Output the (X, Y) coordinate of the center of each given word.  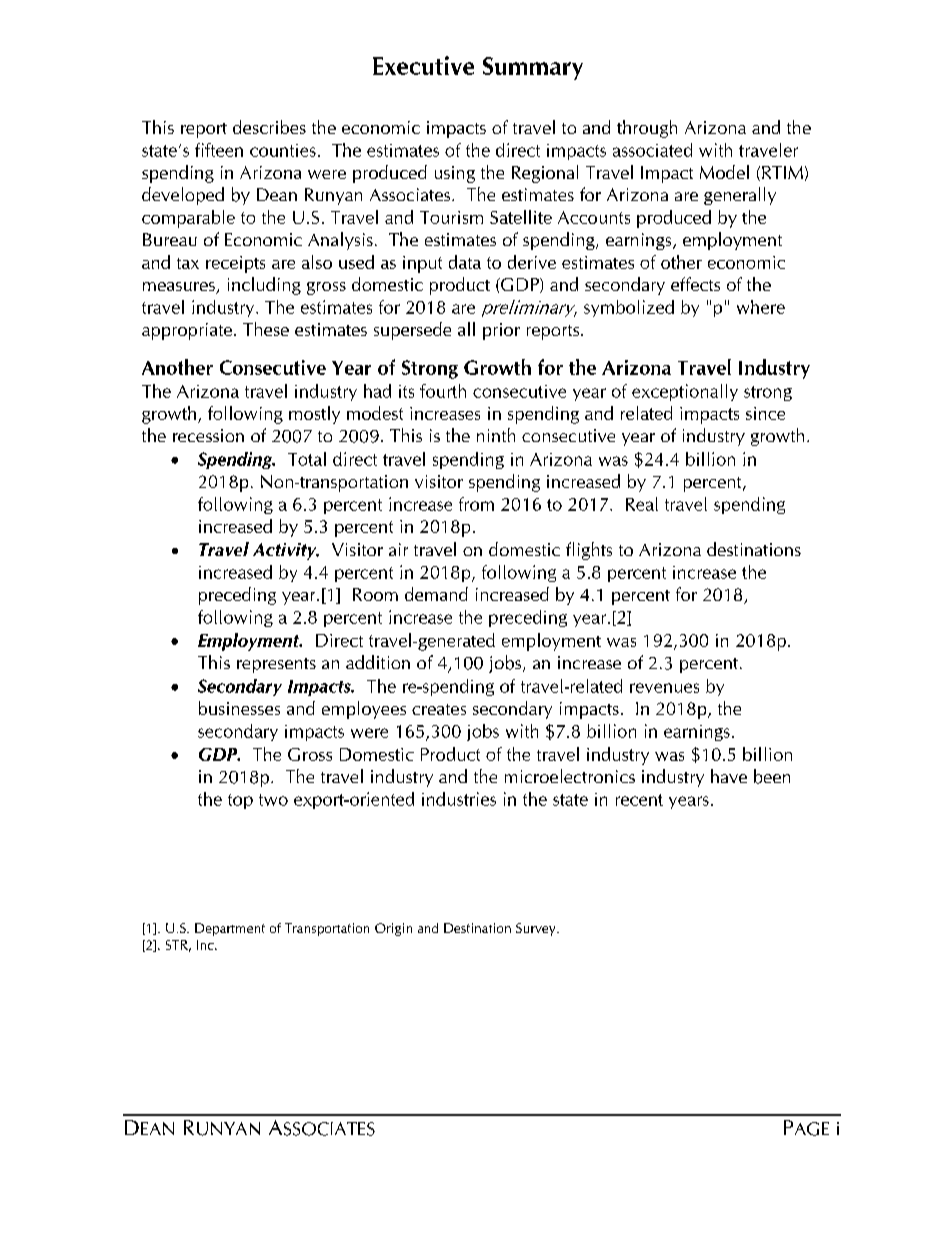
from (476, 504)
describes (269, 127)
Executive (423, 65)
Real (642, 504)
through (647, 129)
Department (230, 929)
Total (307, 459)
